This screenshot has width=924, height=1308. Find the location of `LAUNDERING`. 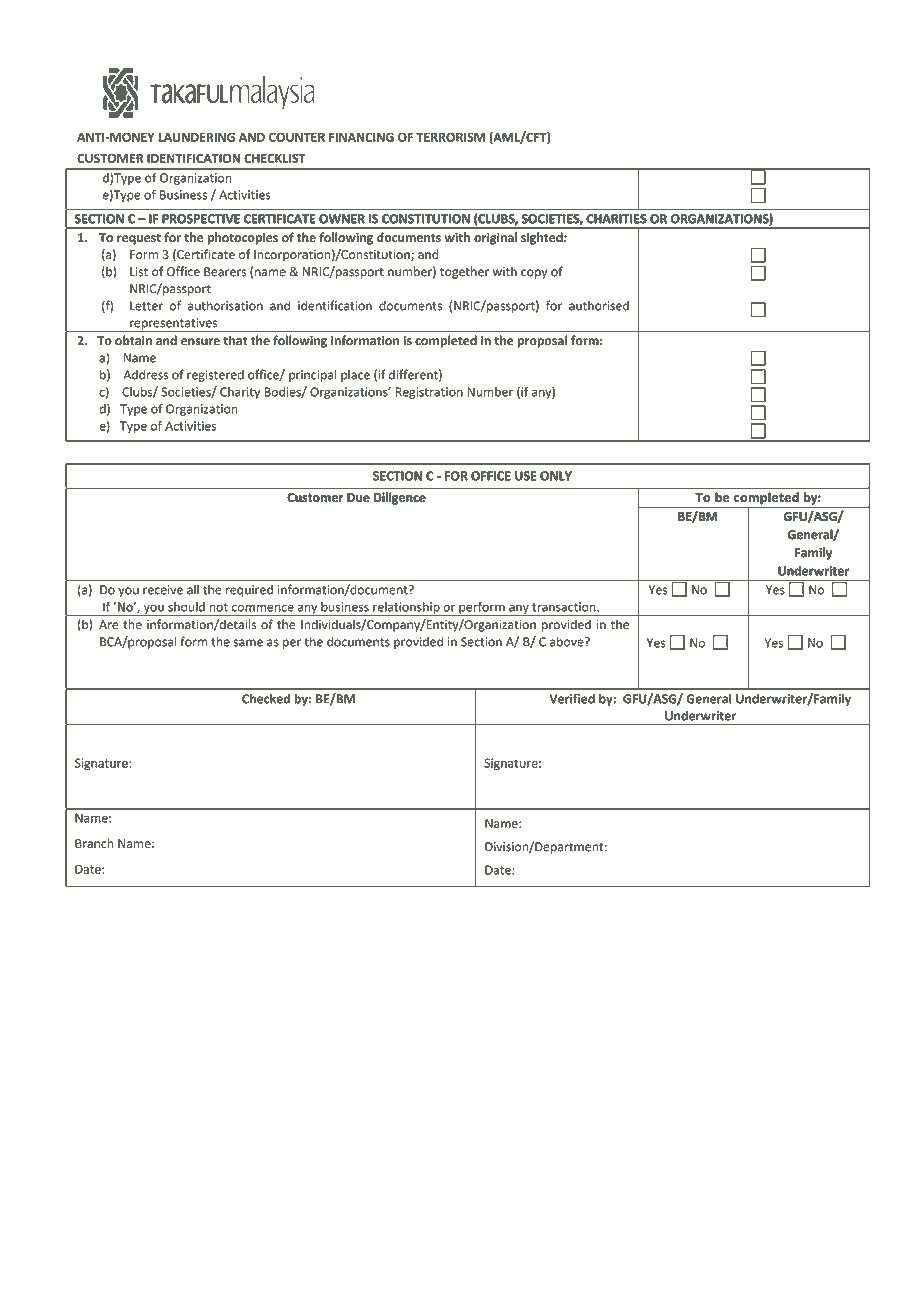

LAUNDERING is located at coordinates (196, 137).
